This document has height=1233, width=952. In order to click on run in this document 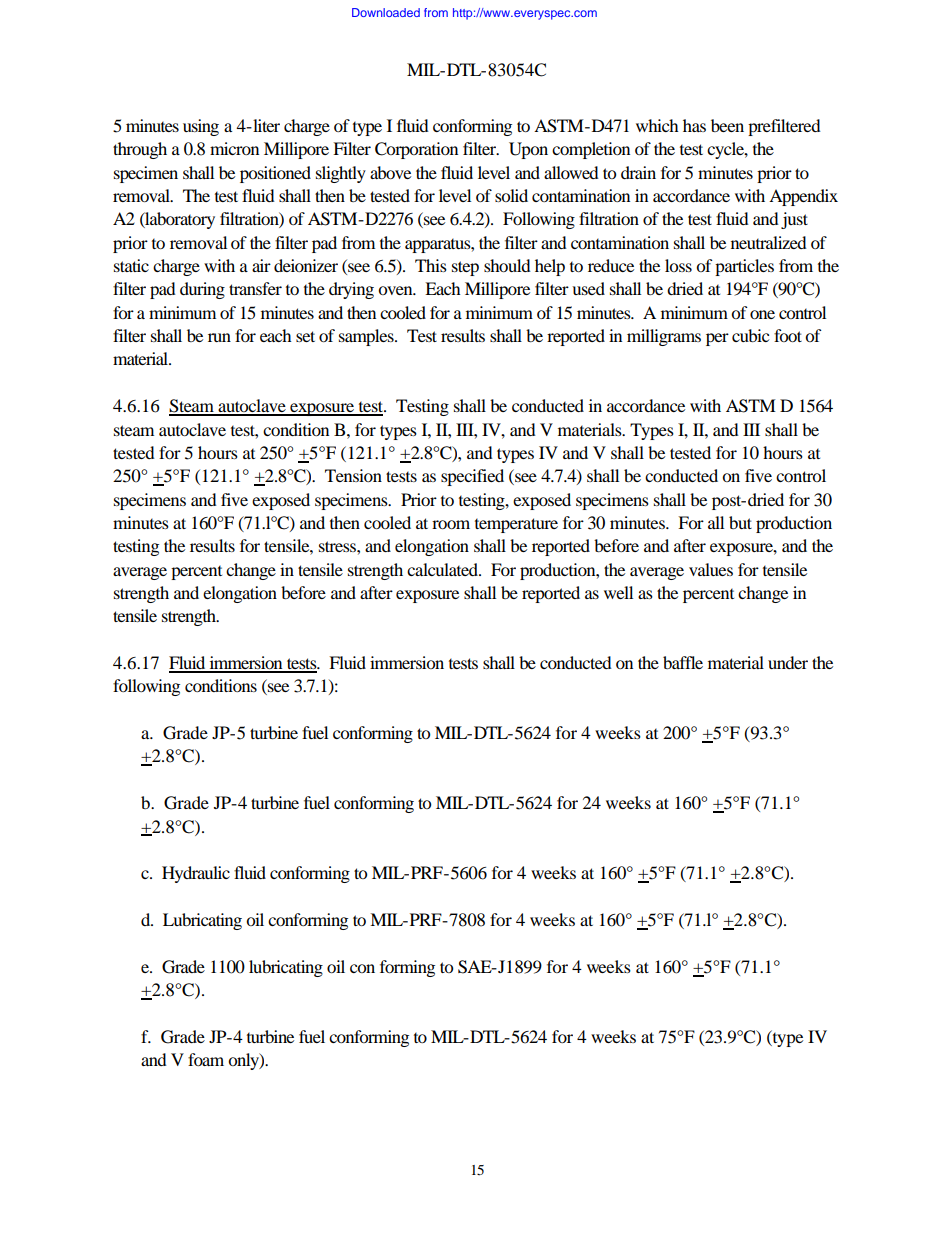, I will do `click(219, 337)`.
